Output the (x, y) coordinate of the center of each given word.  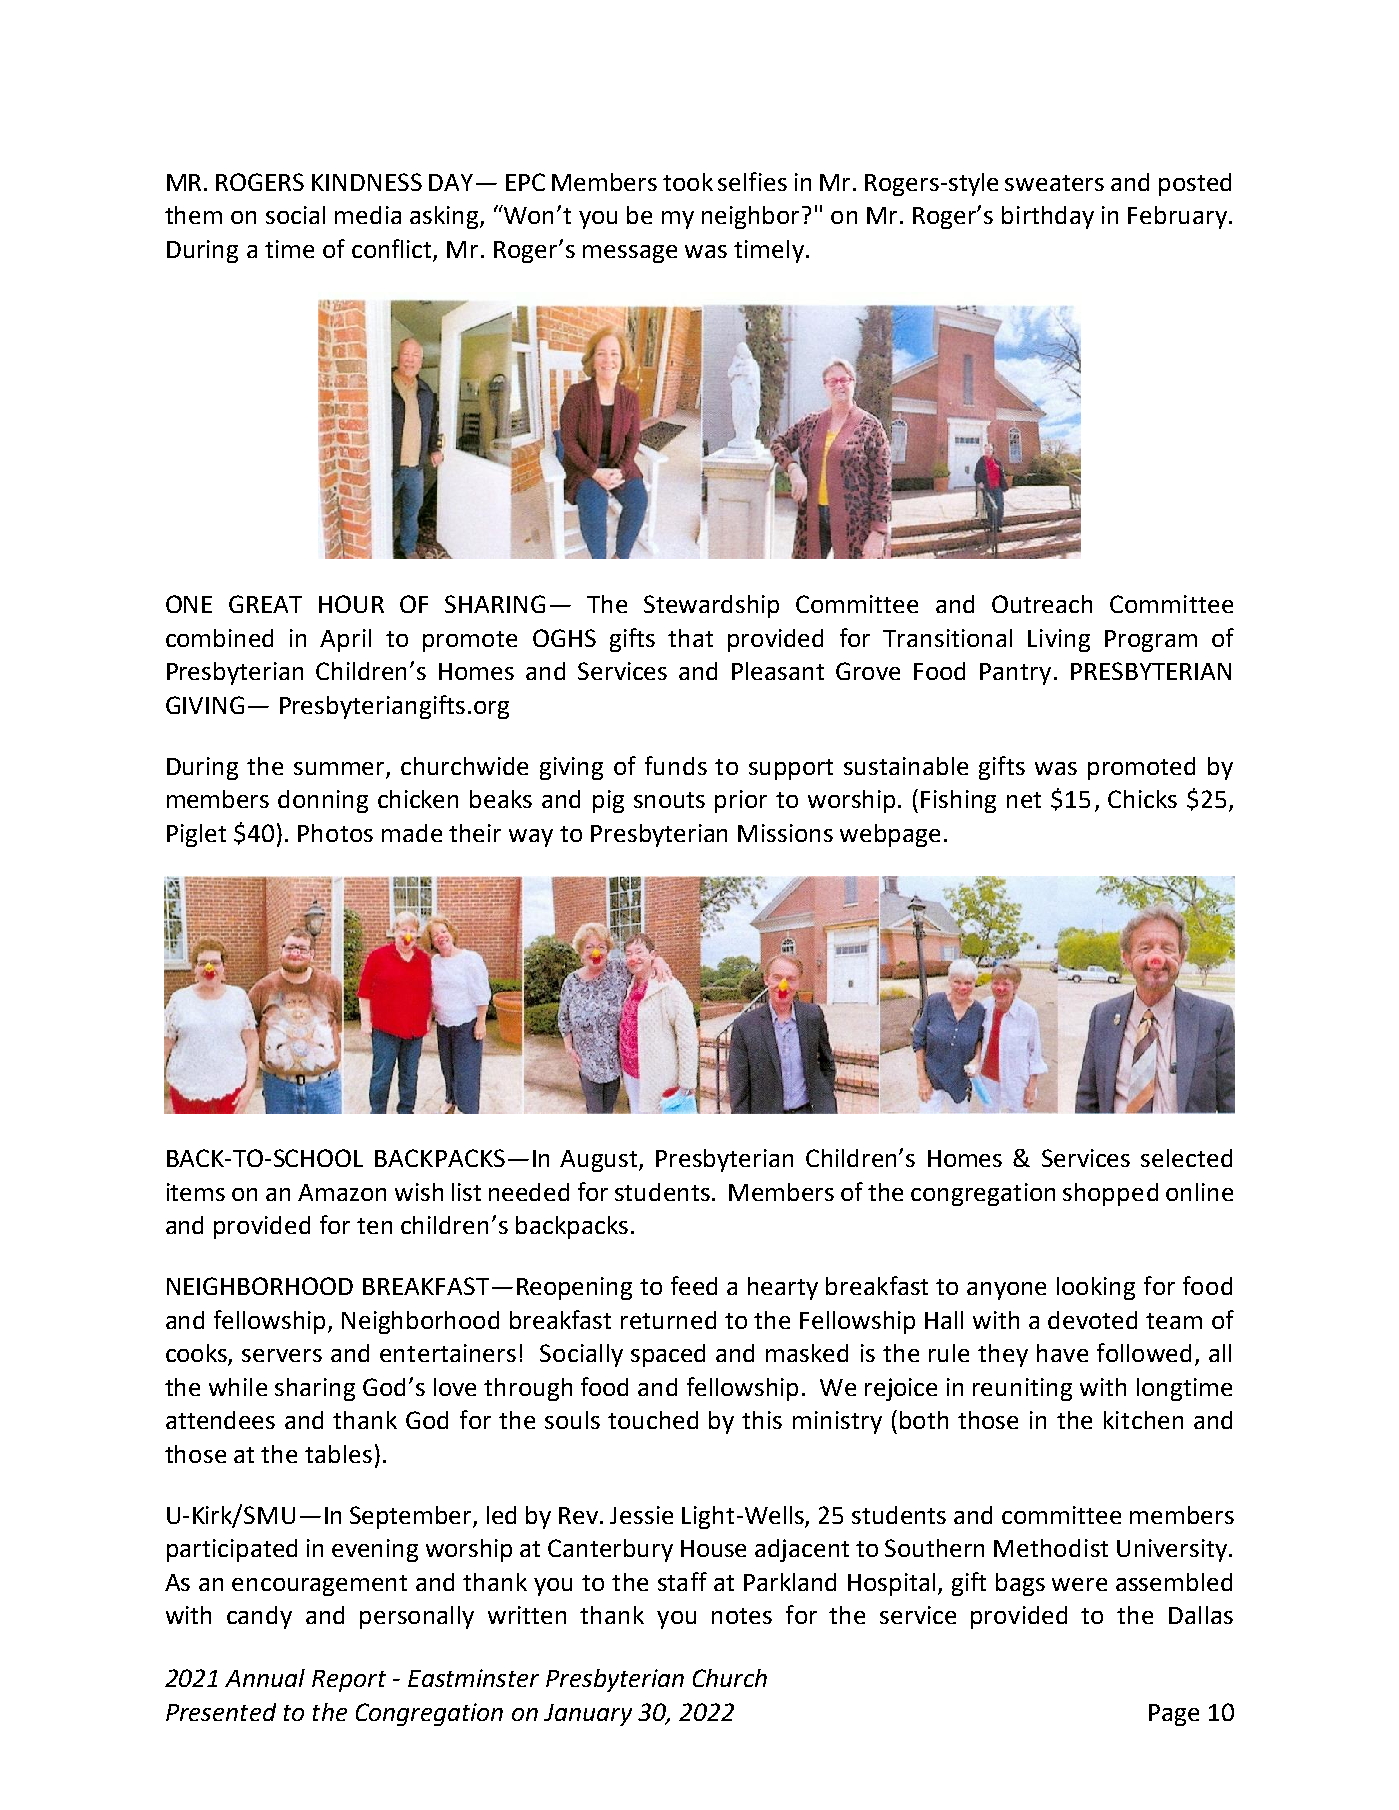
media (368, 215)
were (1079, 1584)
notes (742, 1616)
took (688, 182)
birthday (1048, 217)
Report (349, 1681)
